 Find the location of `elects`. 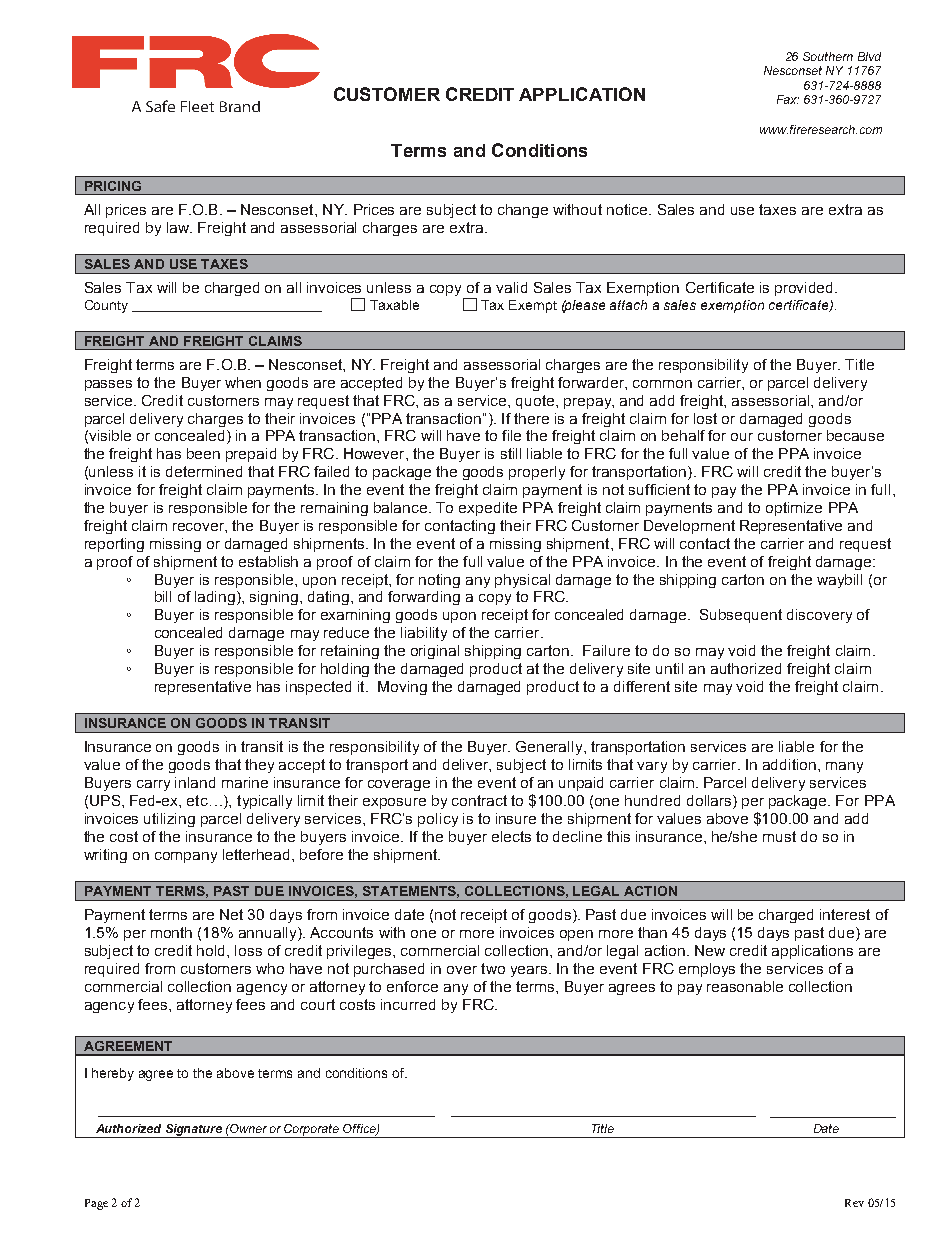

elects is located at coordinates (511, 836).
